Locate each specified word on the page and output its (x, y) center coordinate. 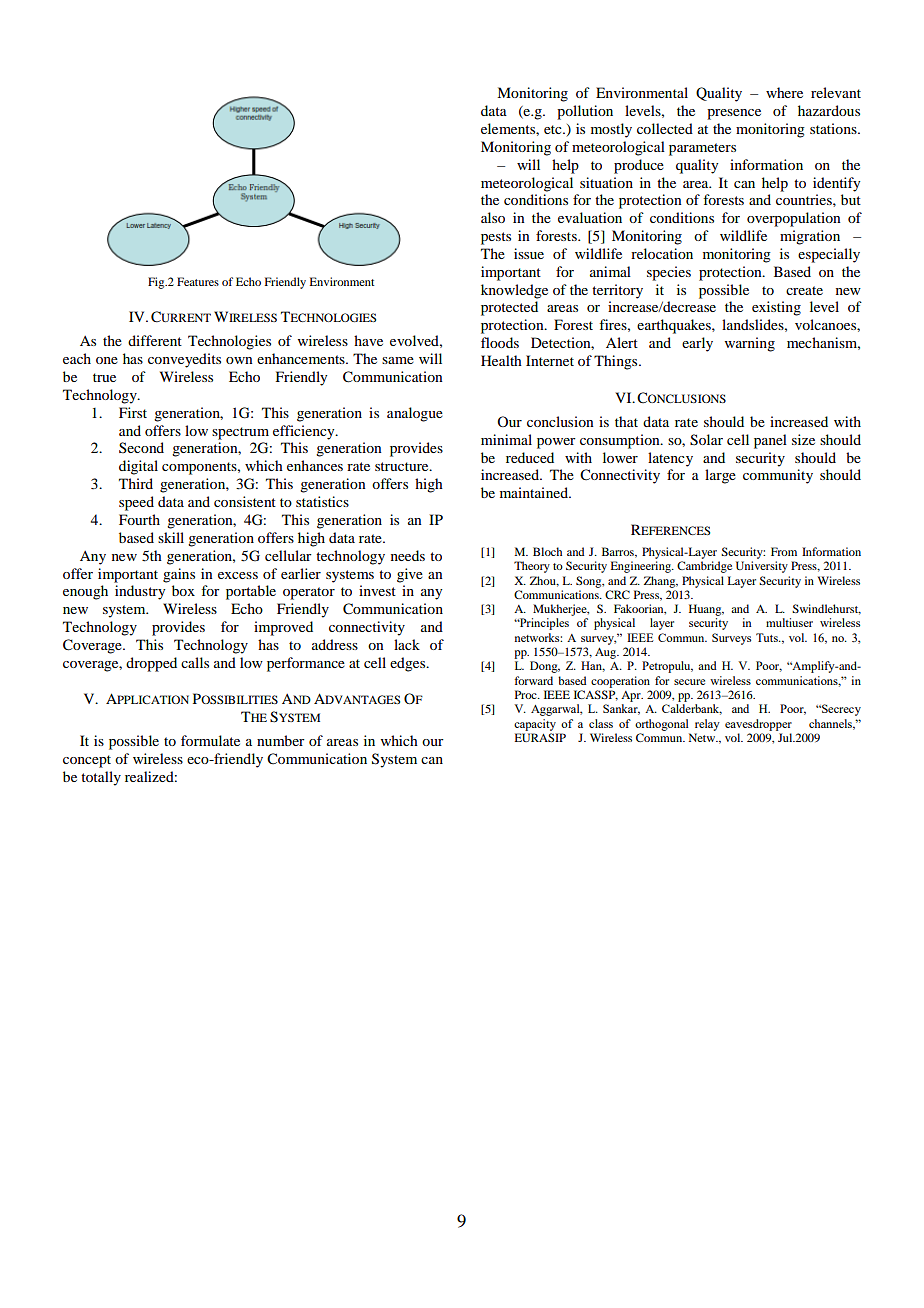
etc (554, 129)
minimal (506, 439)
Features (198, 281)
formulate (210, 740)
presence (734, 114)
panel (770, 441)
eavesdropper (758, 725)
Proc (527, 694)
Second (141, 447)
